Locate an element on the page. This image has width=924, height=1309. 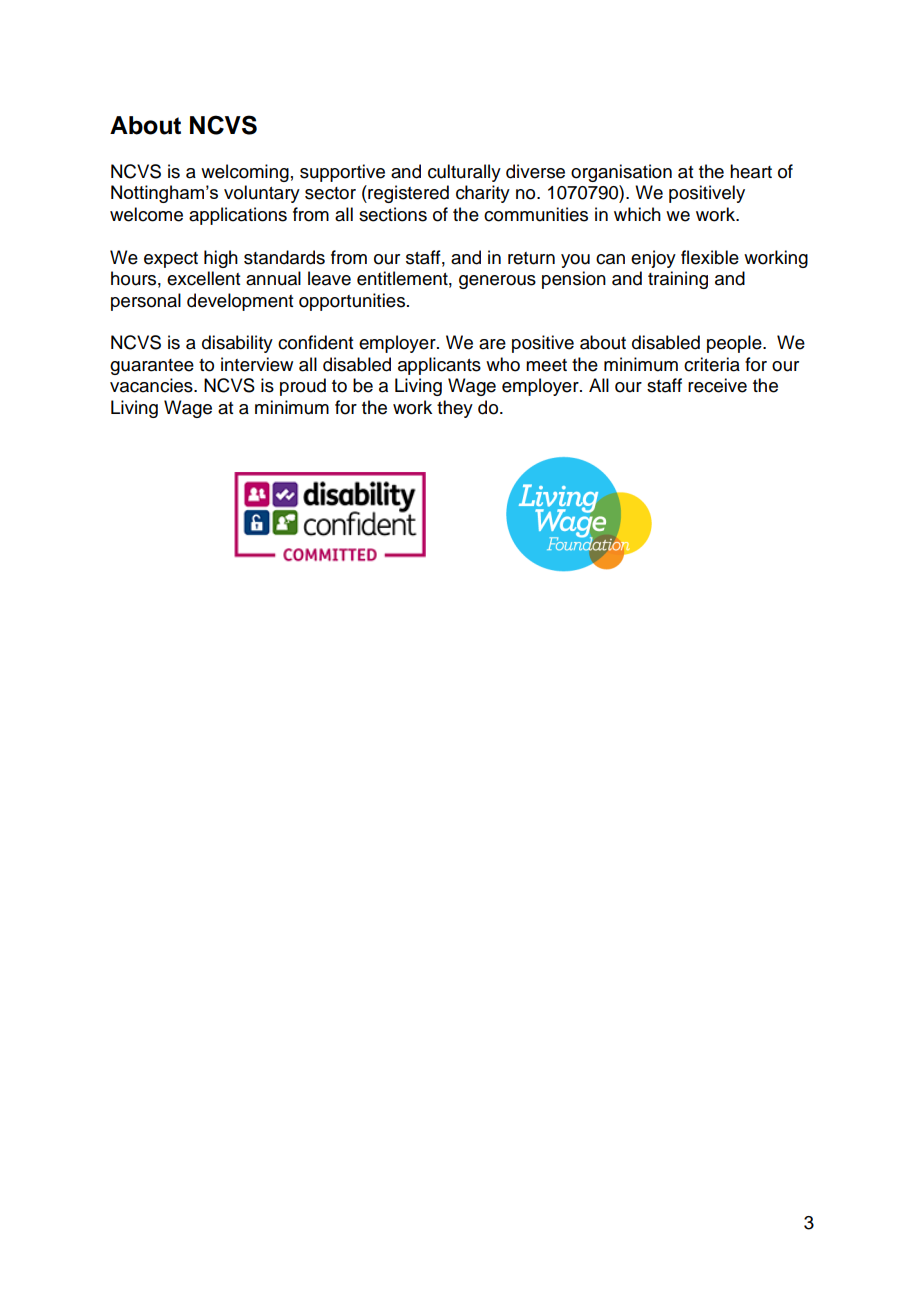
training is located at coordinates (678, 280).
